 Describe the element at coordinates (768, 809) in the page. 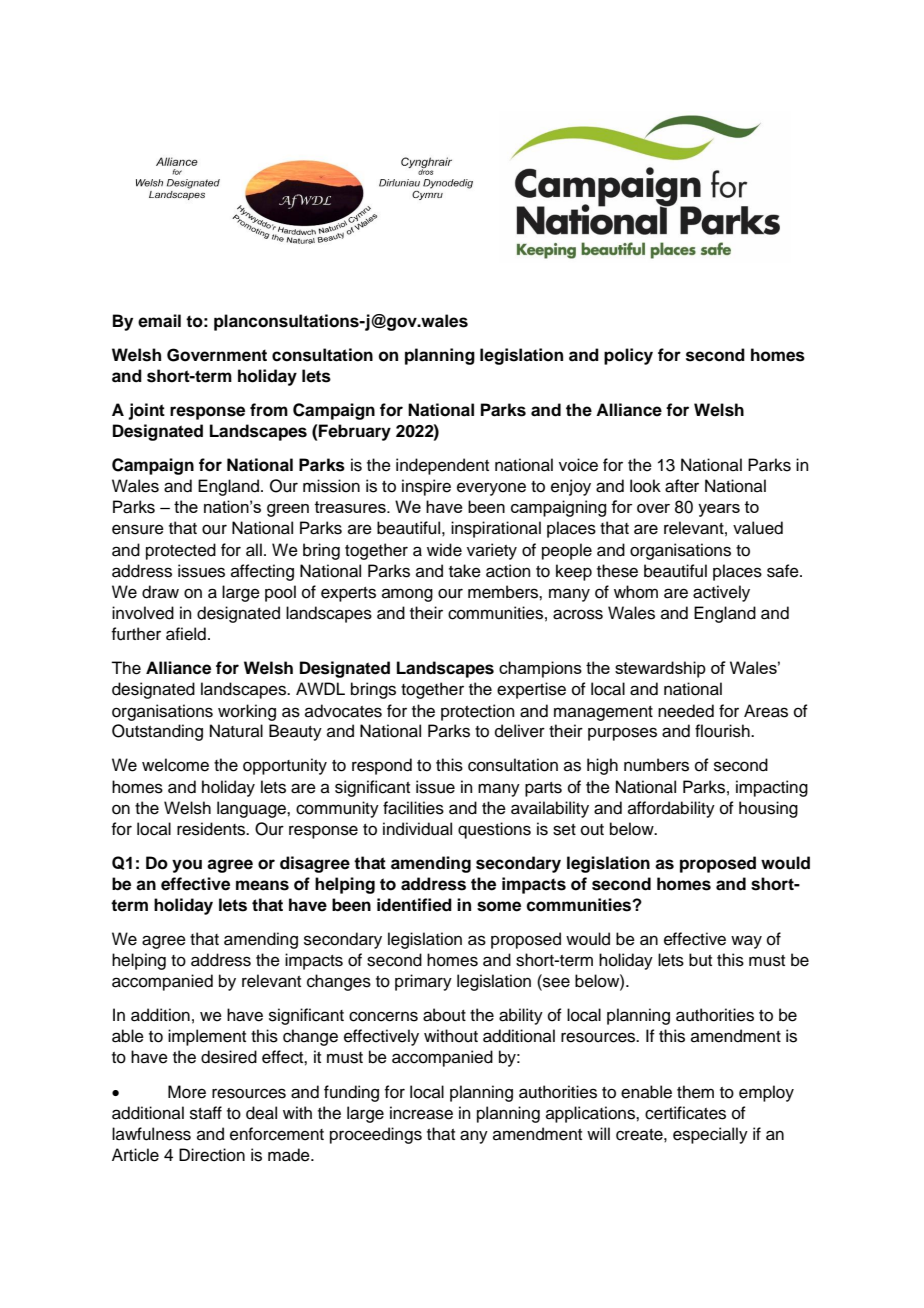

I see `housing` at that location.
